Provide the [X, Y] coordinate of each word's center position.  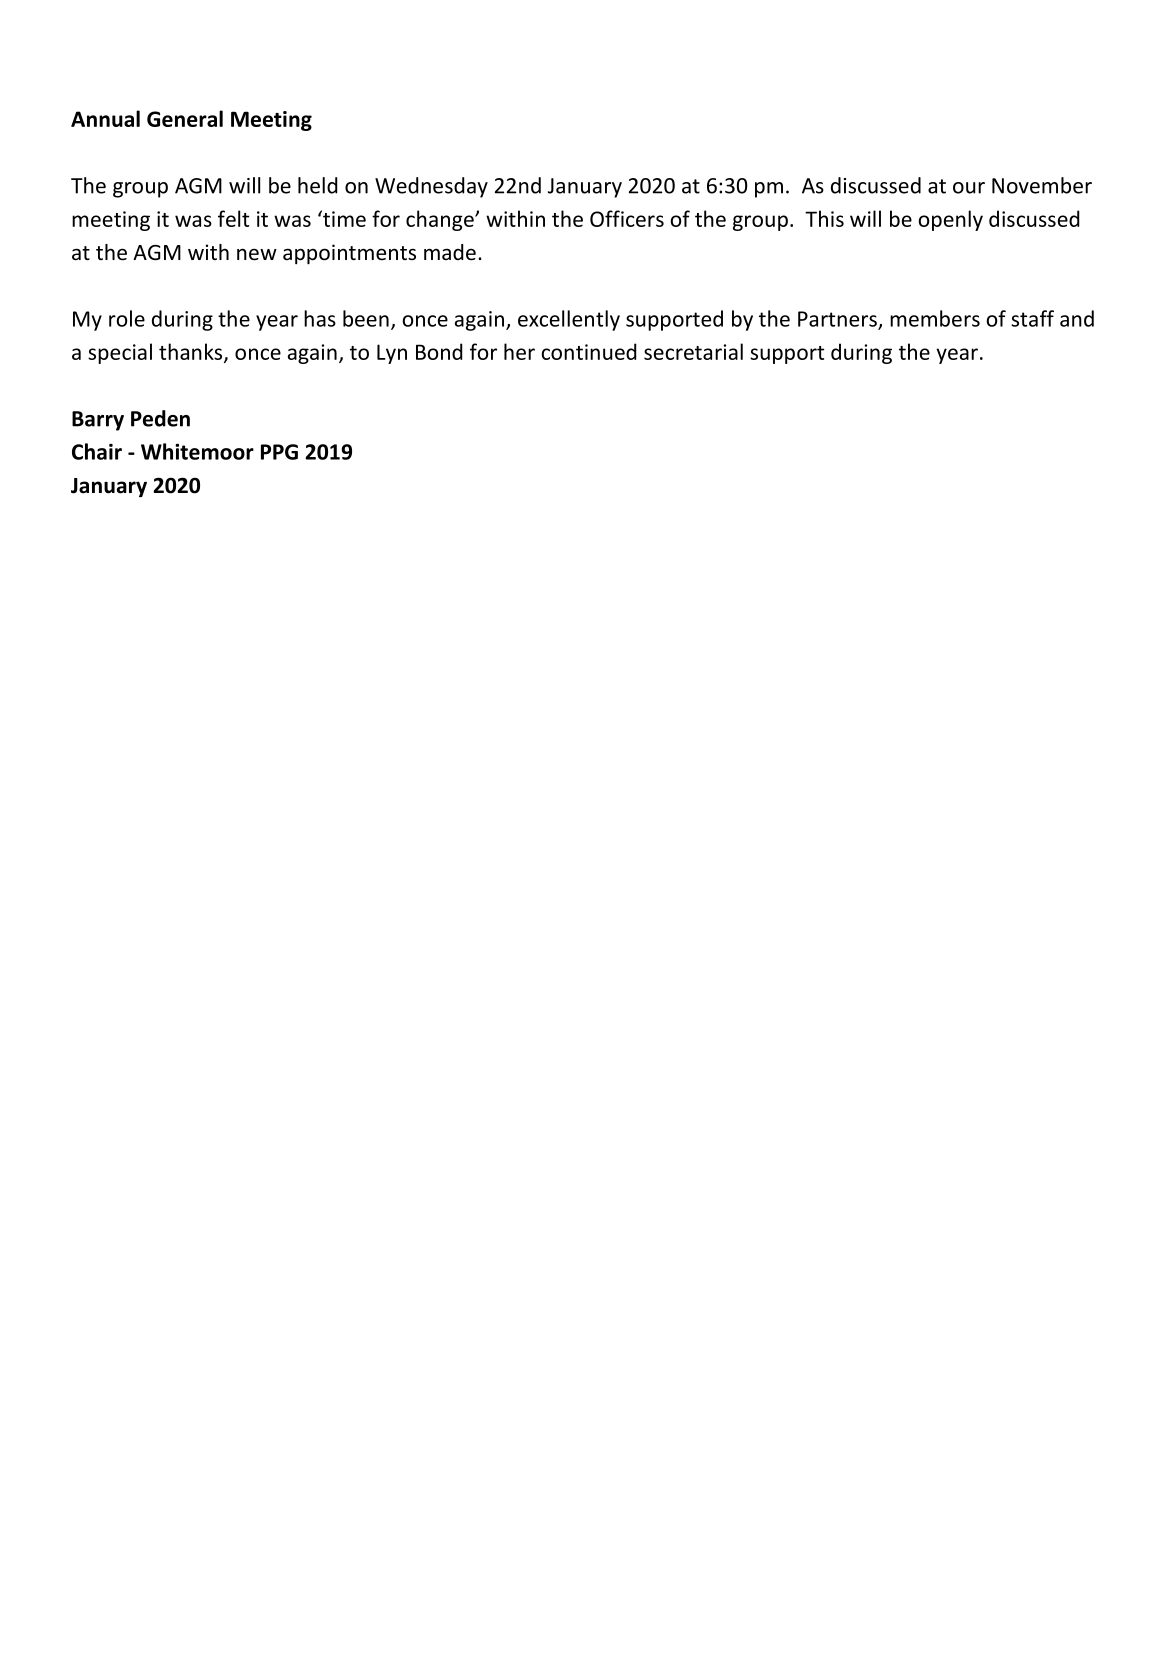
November [1042, 185]
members [935, 318]
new [257, 254]
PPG [279, 452]
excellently [569, 320]
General [185, 118]
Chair [97, 451]
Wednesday [431, 187]
